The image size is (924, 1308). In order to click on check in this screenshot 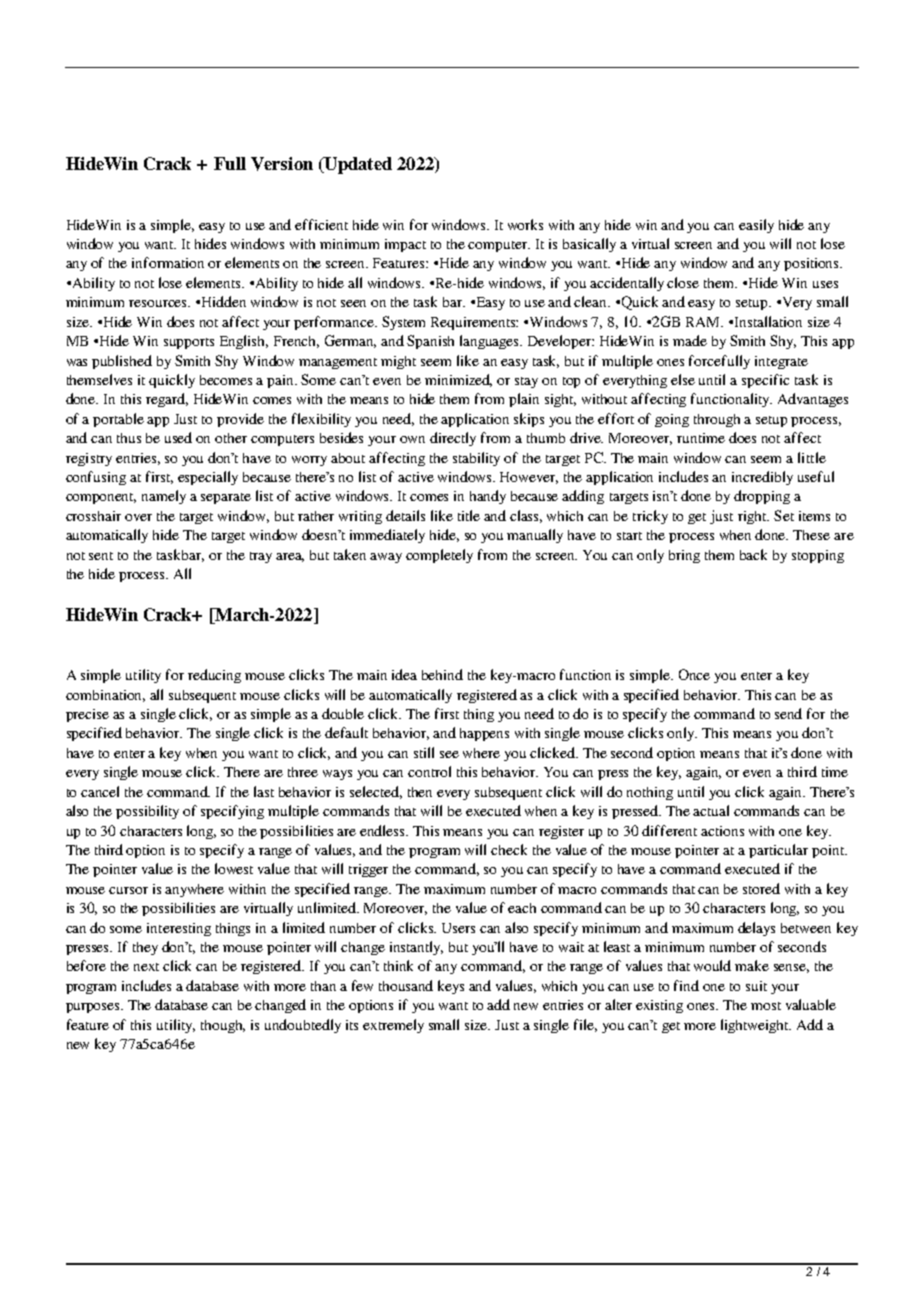, I will do `click(509, 849)`.
